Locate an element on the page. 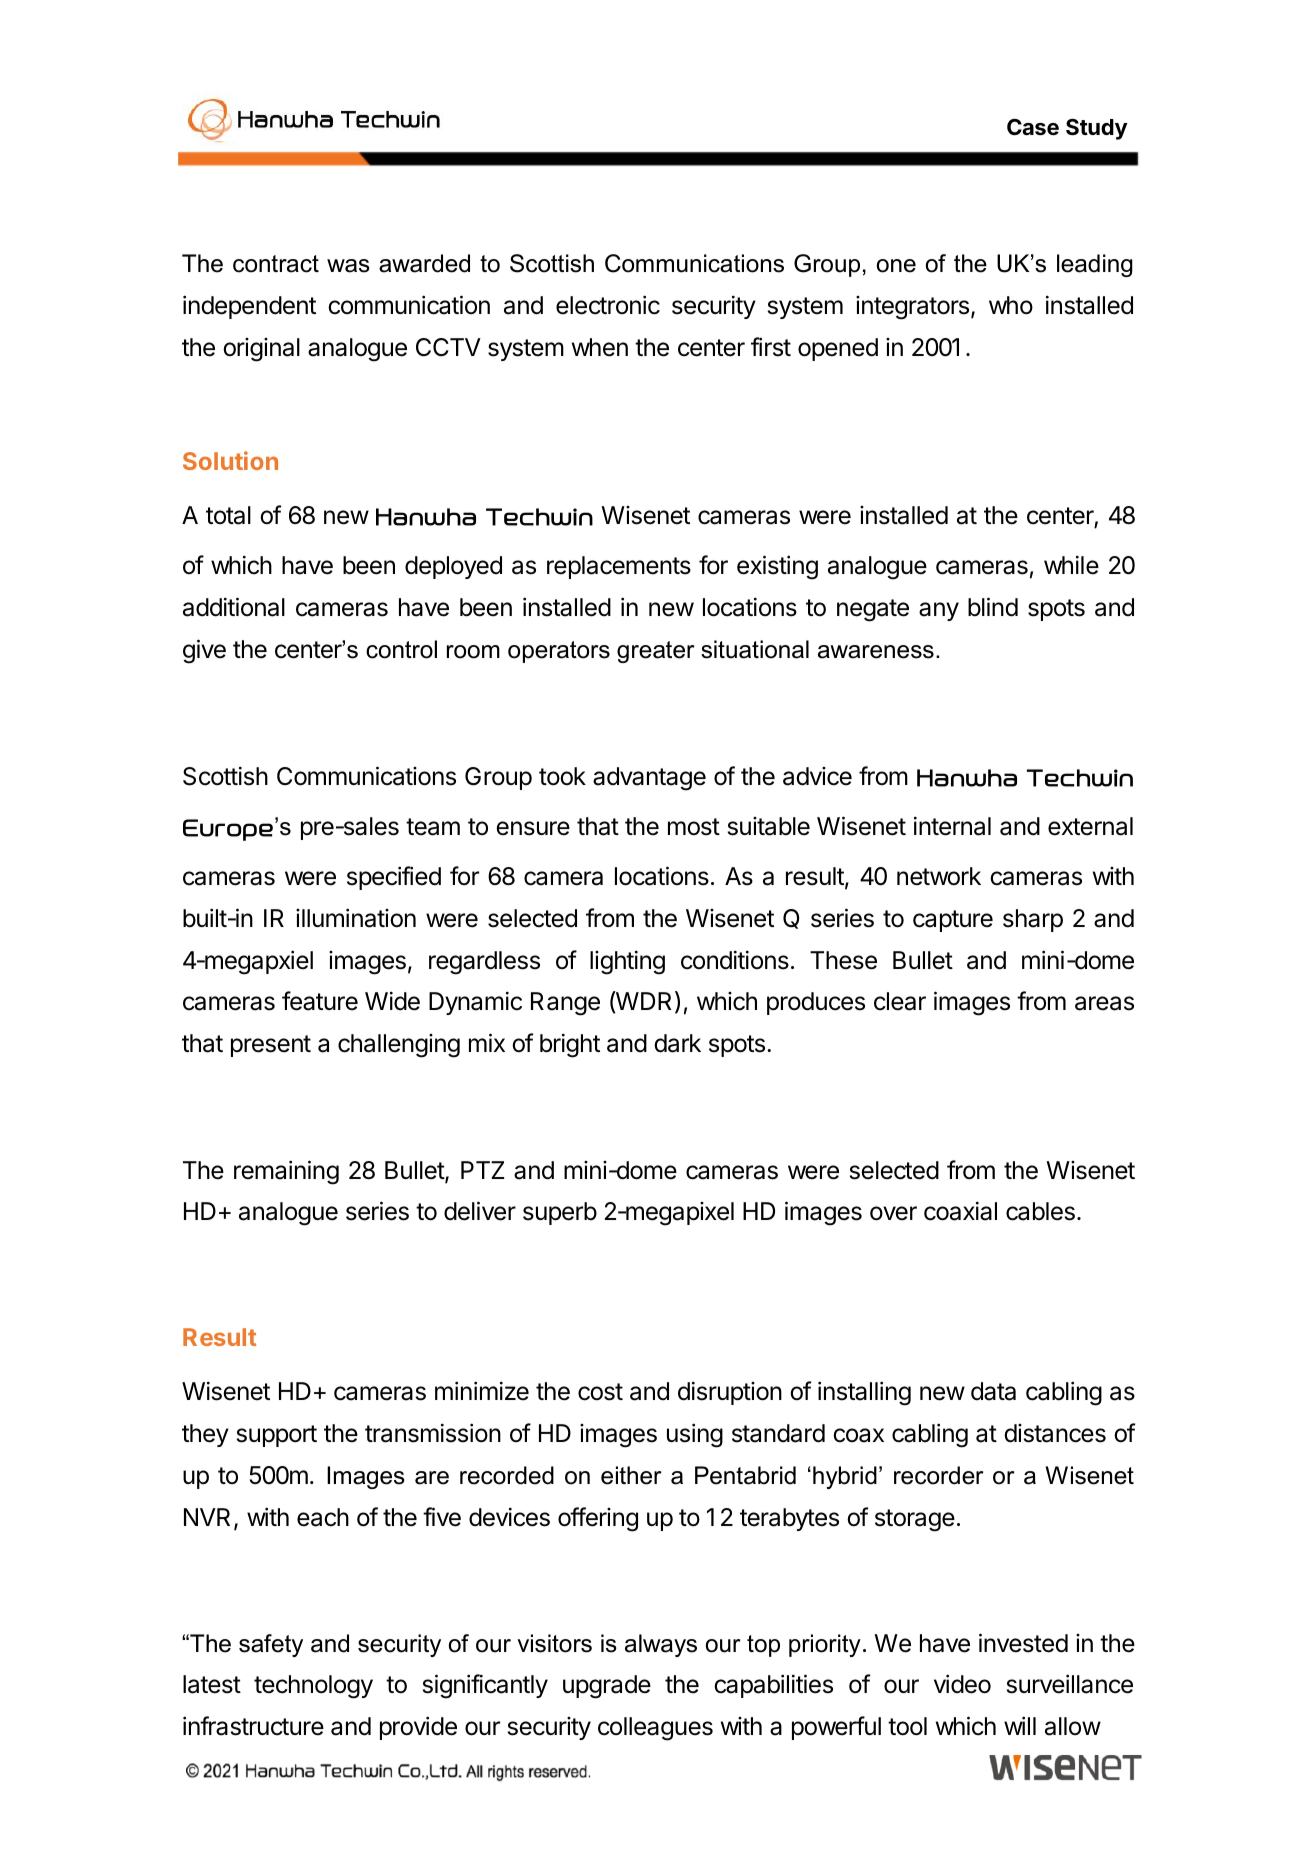  technology is located at coordinates (313, 1687).
